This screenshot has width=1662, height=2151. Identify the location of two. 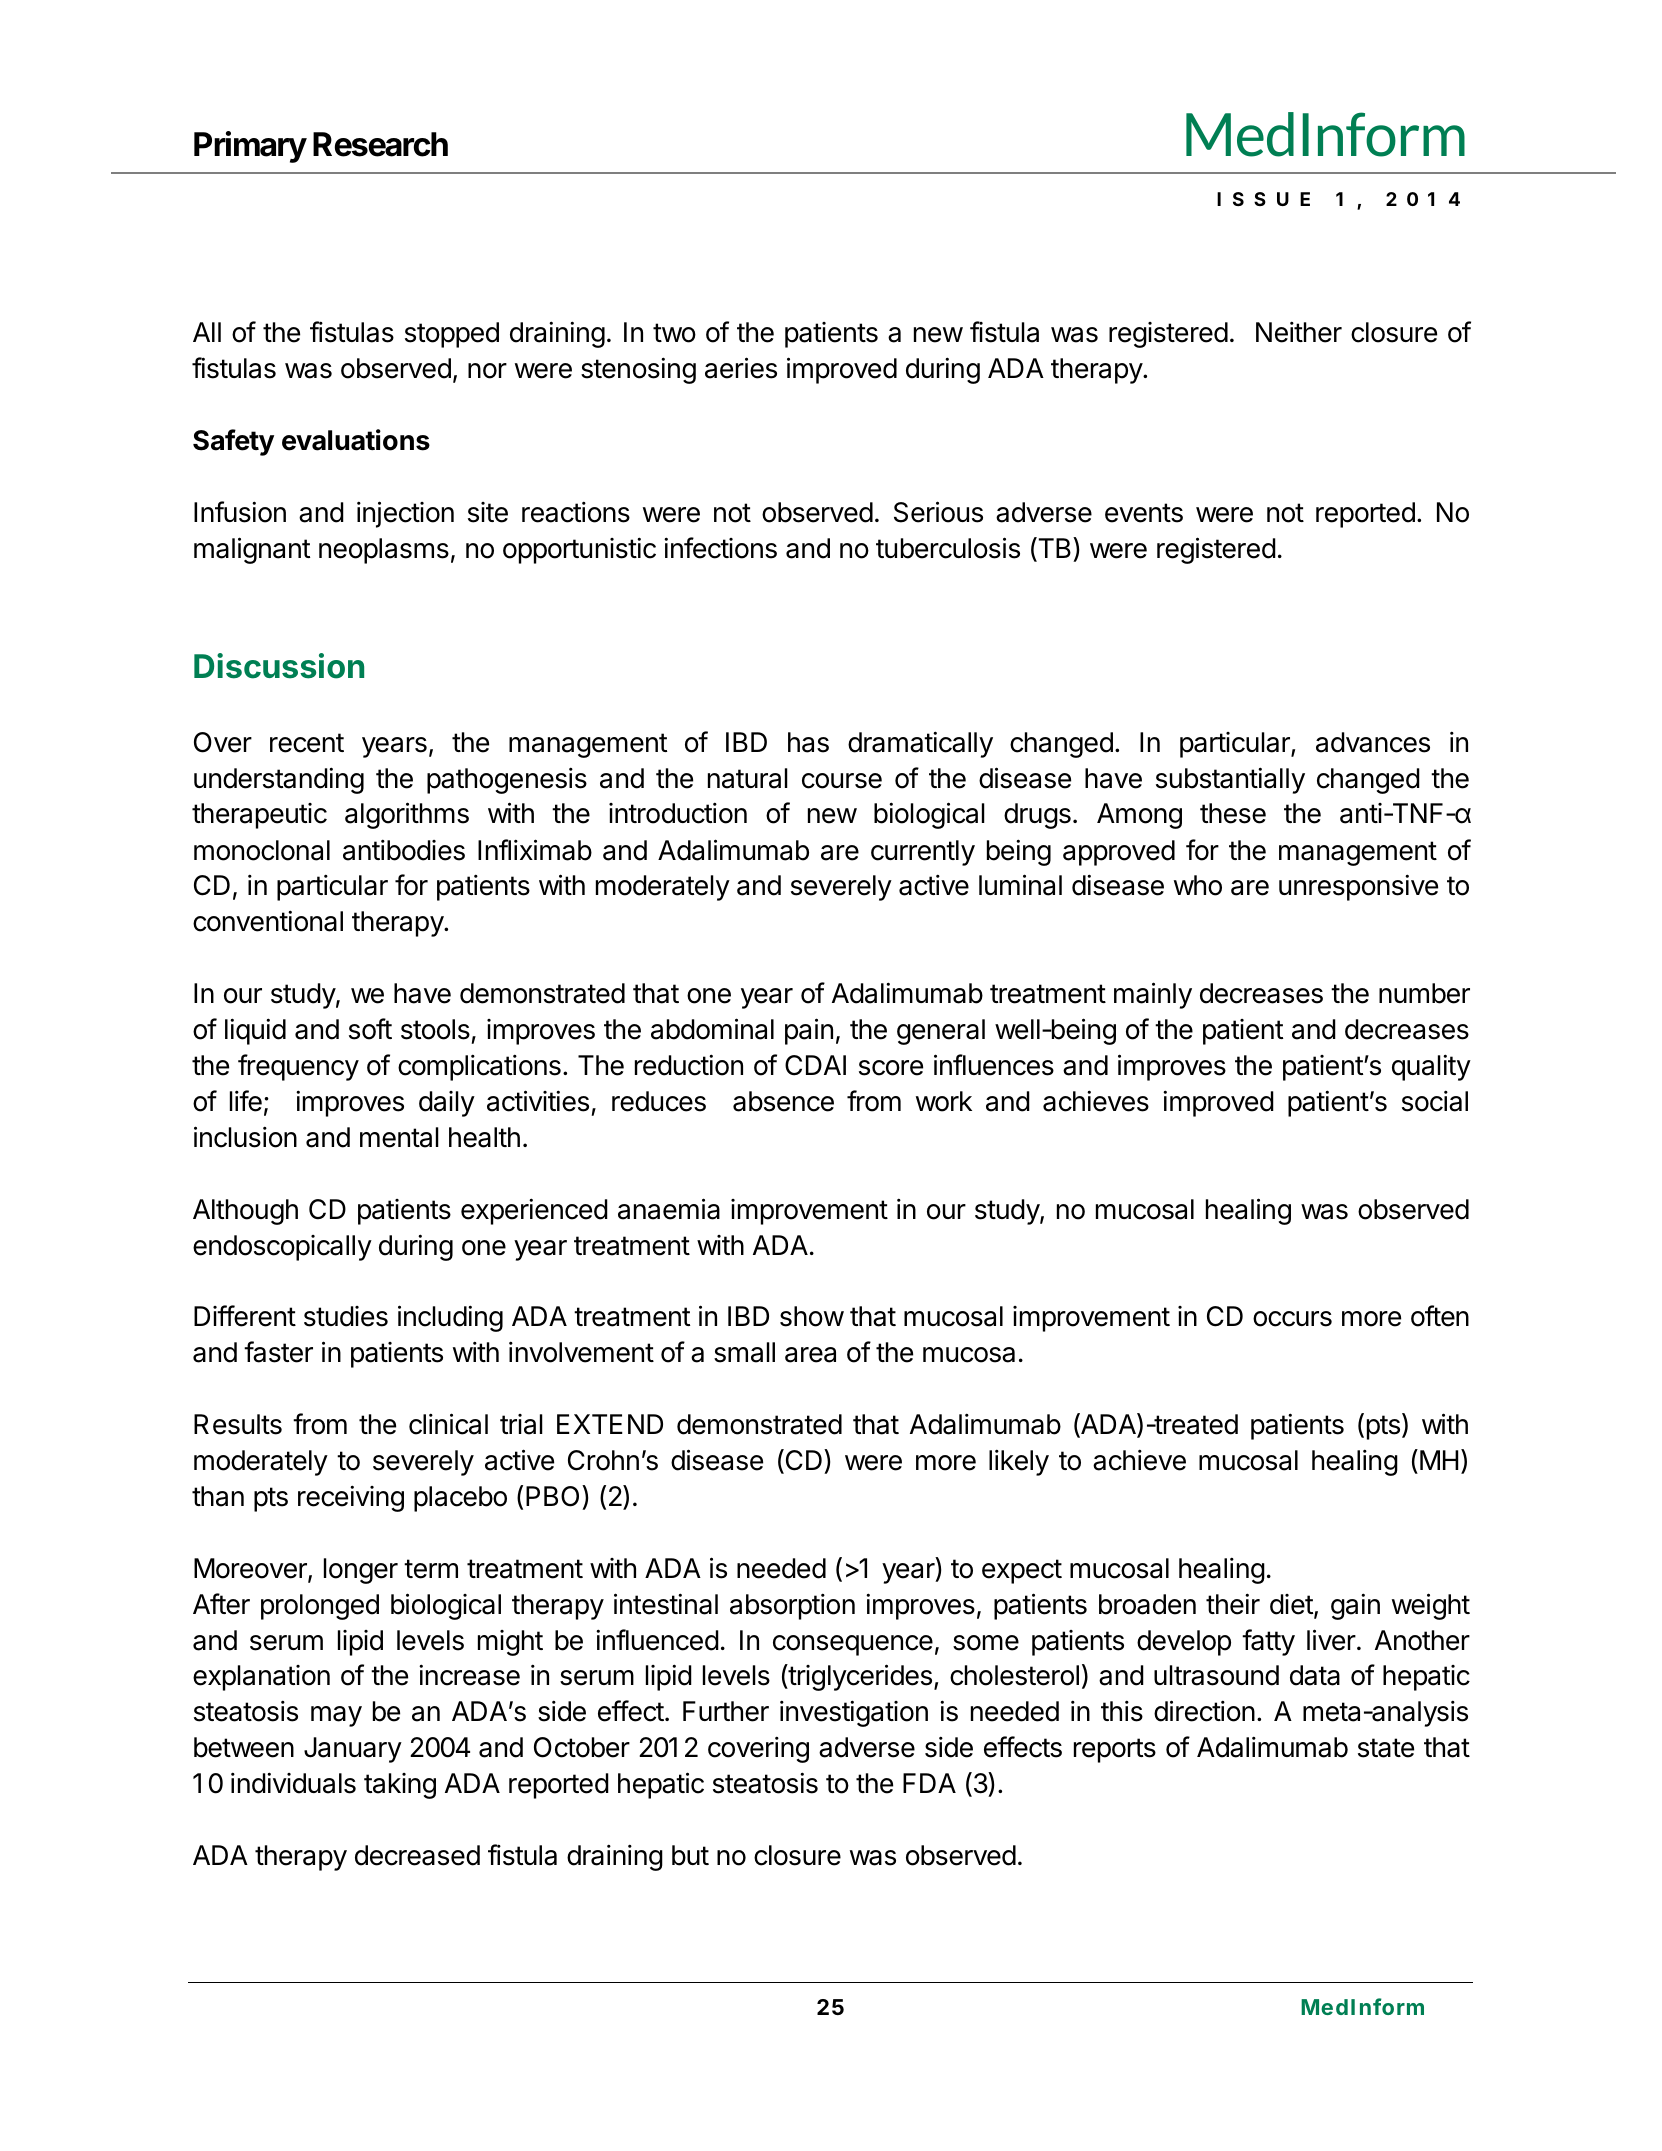
(674, 333).
